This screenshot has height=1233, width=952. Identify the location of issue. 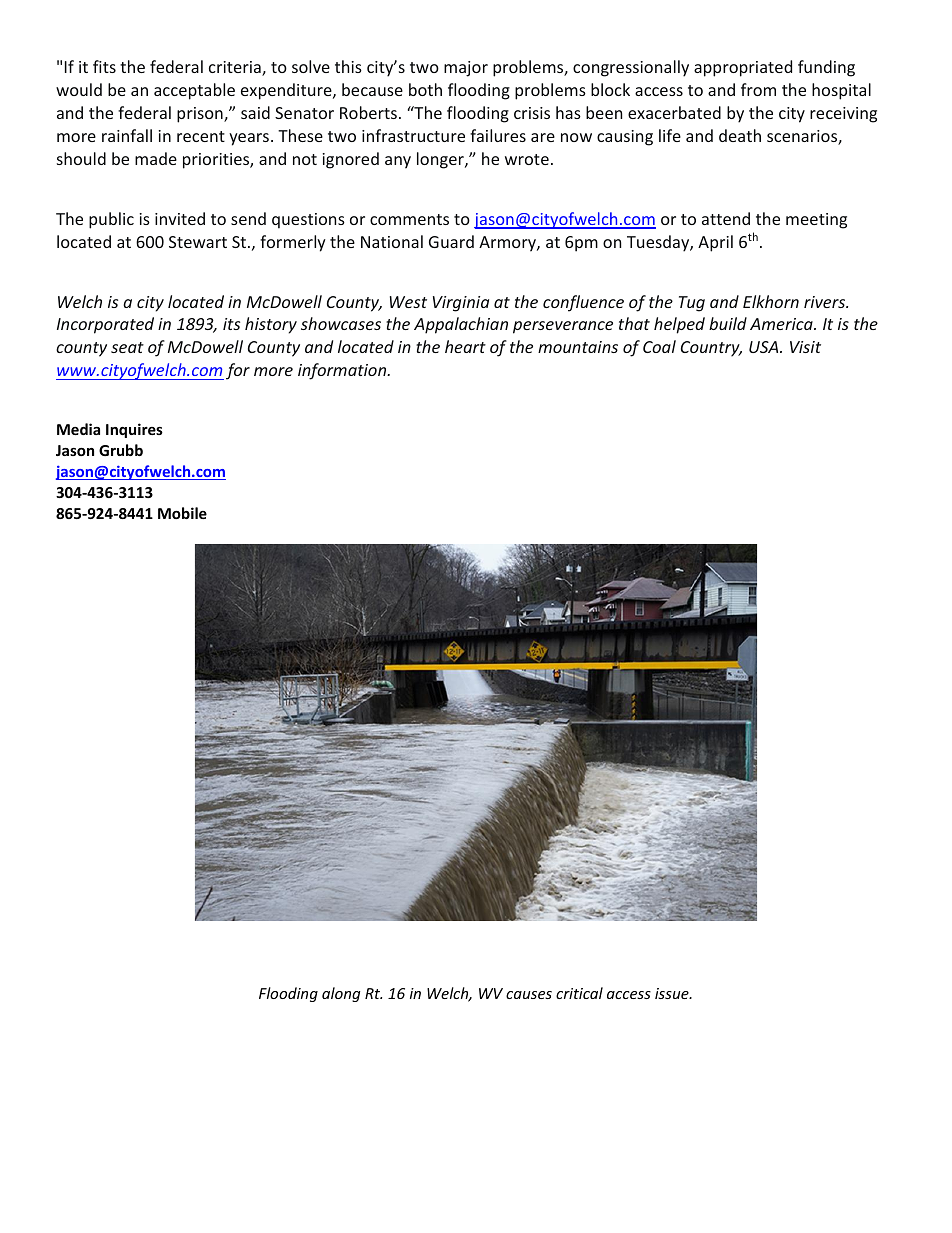
(673, 993).
